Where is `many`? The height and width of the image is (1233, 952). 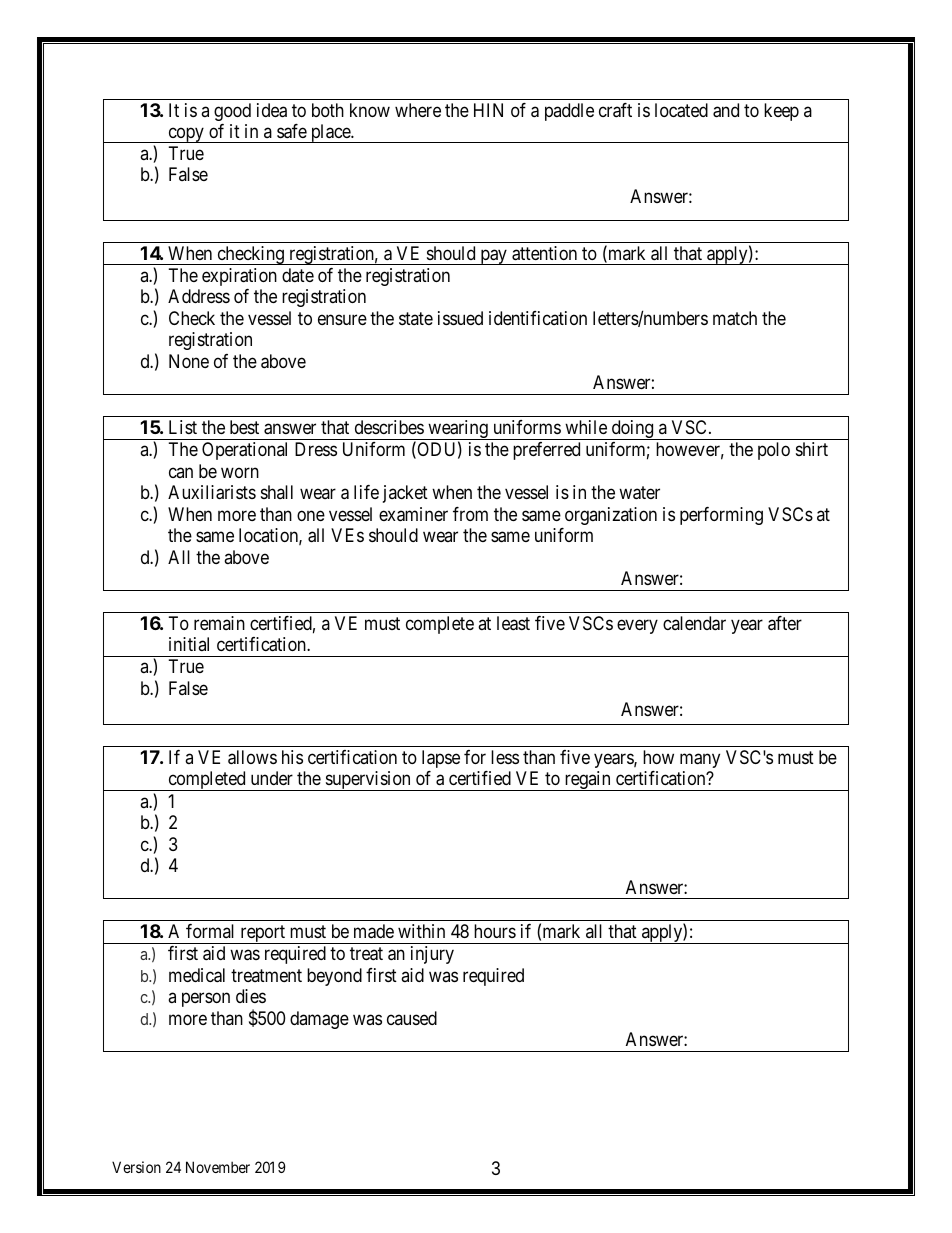
many is located at coordinates (700, 760).
